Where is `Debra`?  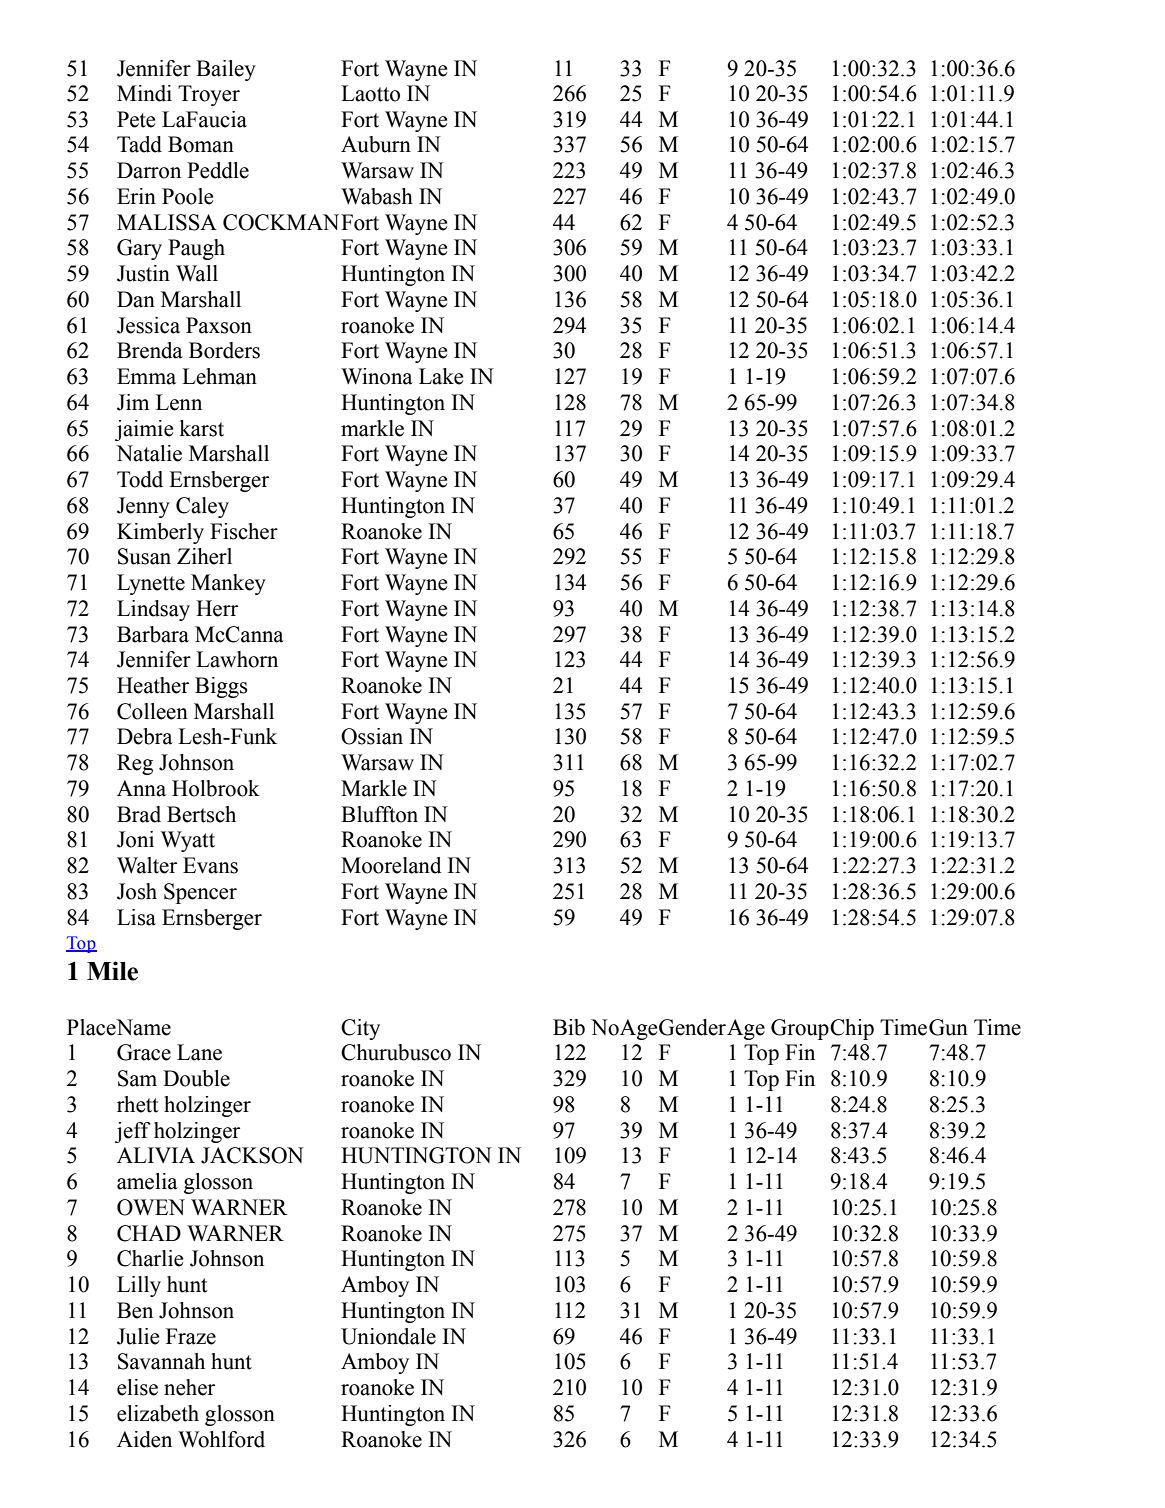
Debra is located at coordinates (145, 736).
